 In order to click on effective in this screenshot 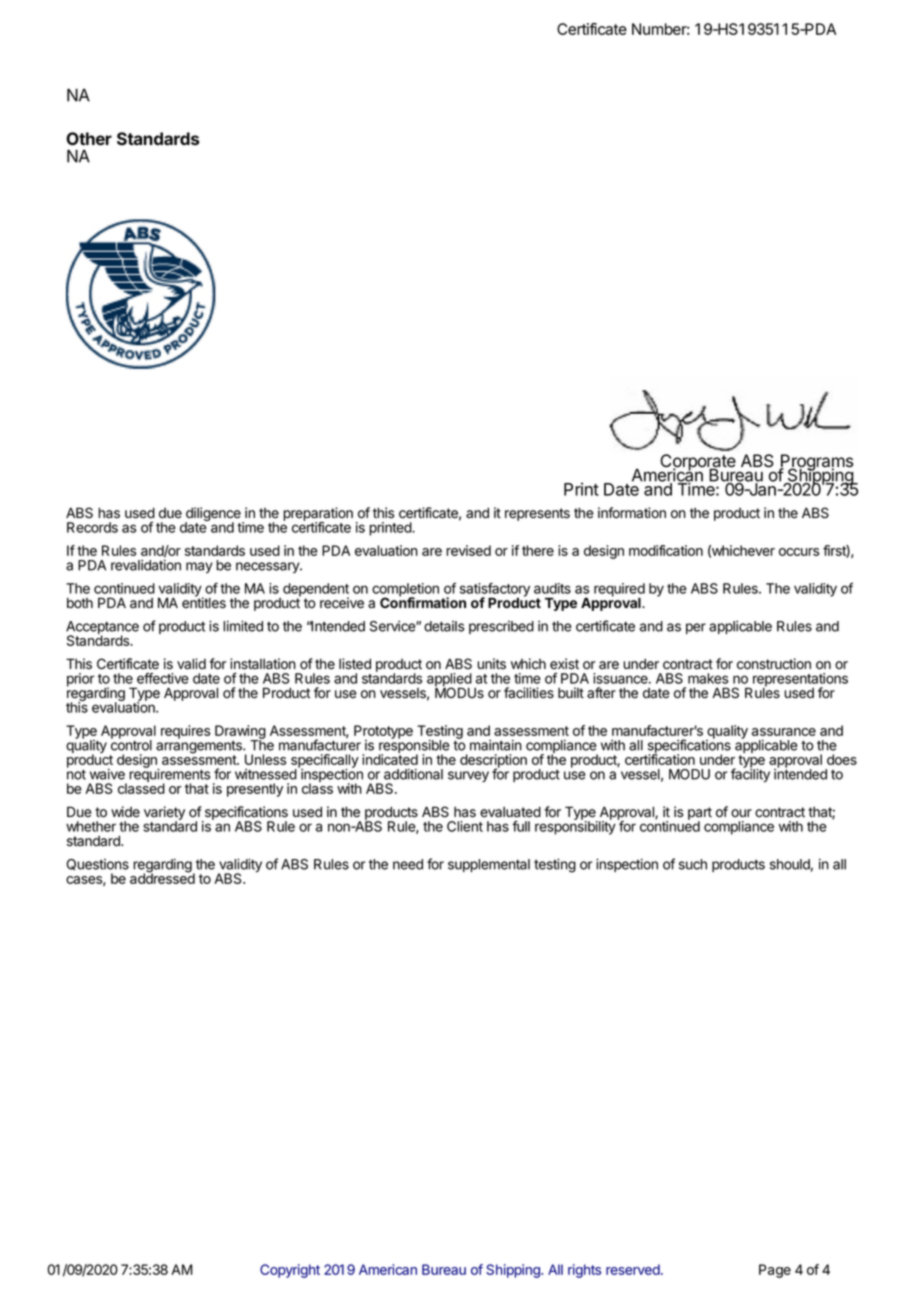, I will do `click(163, 678)`.
